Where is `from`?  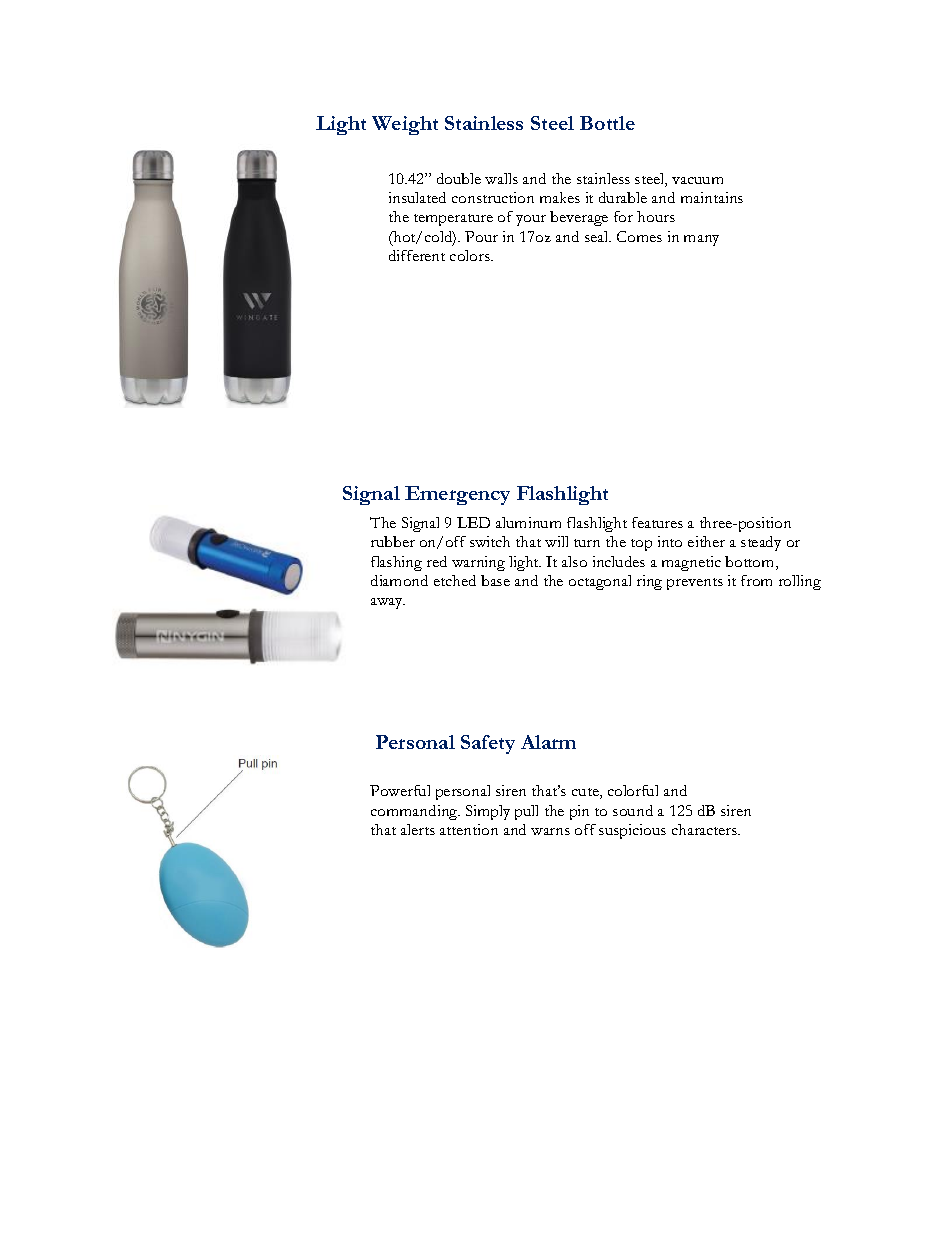 from is located at coordinates (756, 580).
